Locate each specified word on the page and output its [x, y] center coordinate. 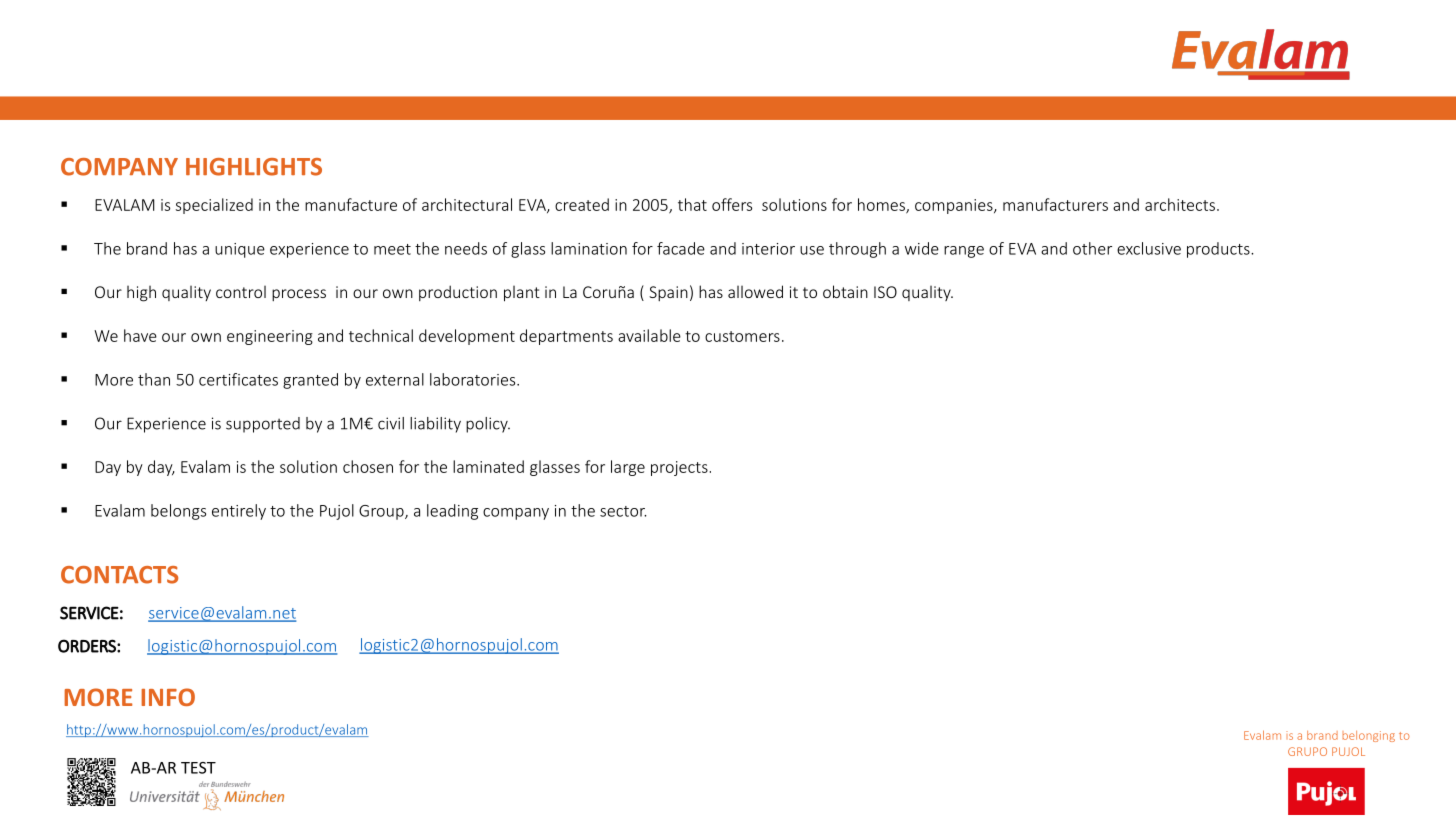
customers [742, 336]
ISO [885, 292]
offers [732, 204]
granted [310, 381]
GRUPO [1307, 751]
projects [679, 468]
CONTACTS [119, 575]
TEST [198, 768]
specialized [214, 206]
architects [1180, 204]
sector [623, 511]
